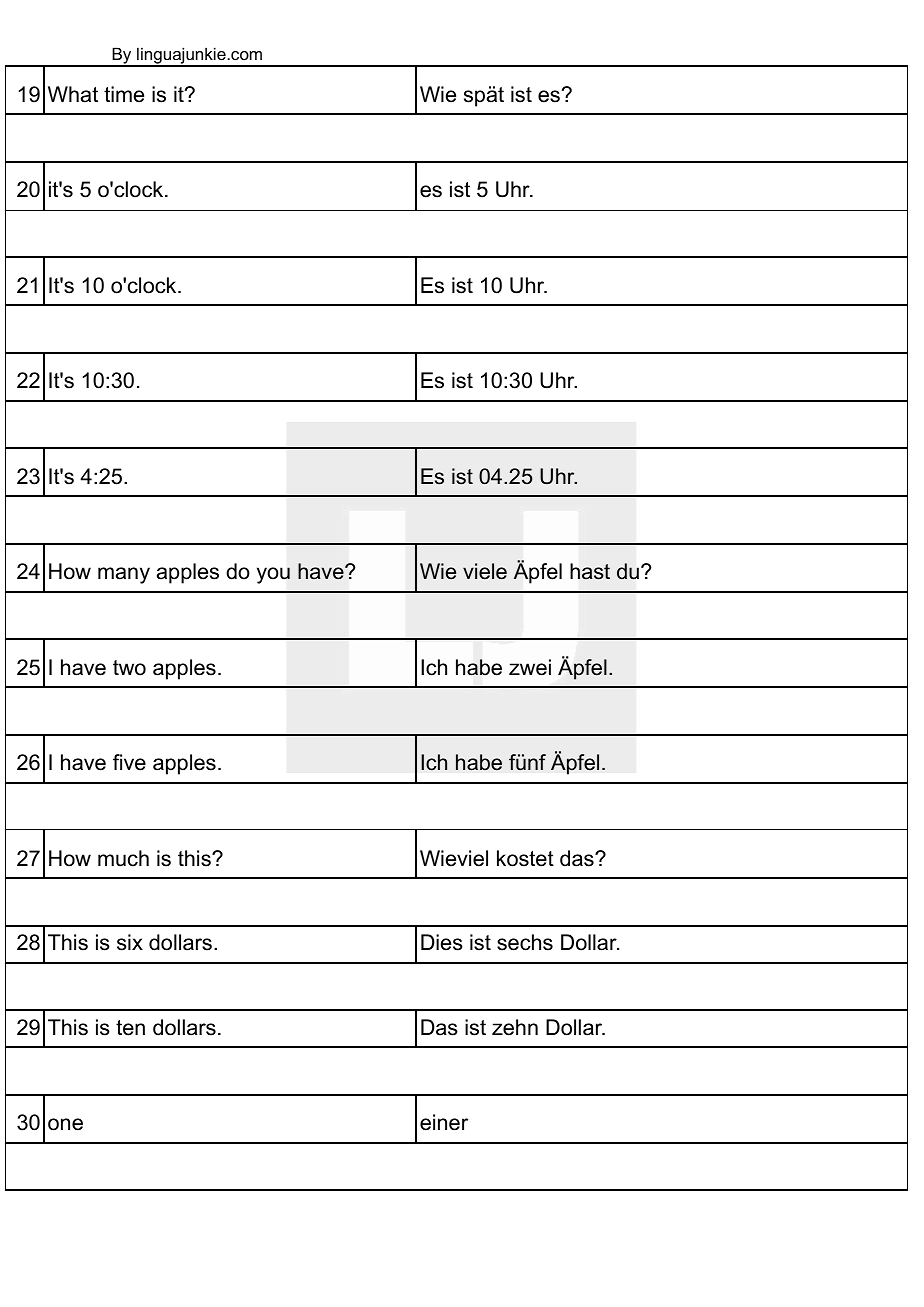 This screenshot has width=924, height=1307. What do you see at coordinates (130, 942) in the screenshot?
I see `six` at bounding box center [130, 942].
